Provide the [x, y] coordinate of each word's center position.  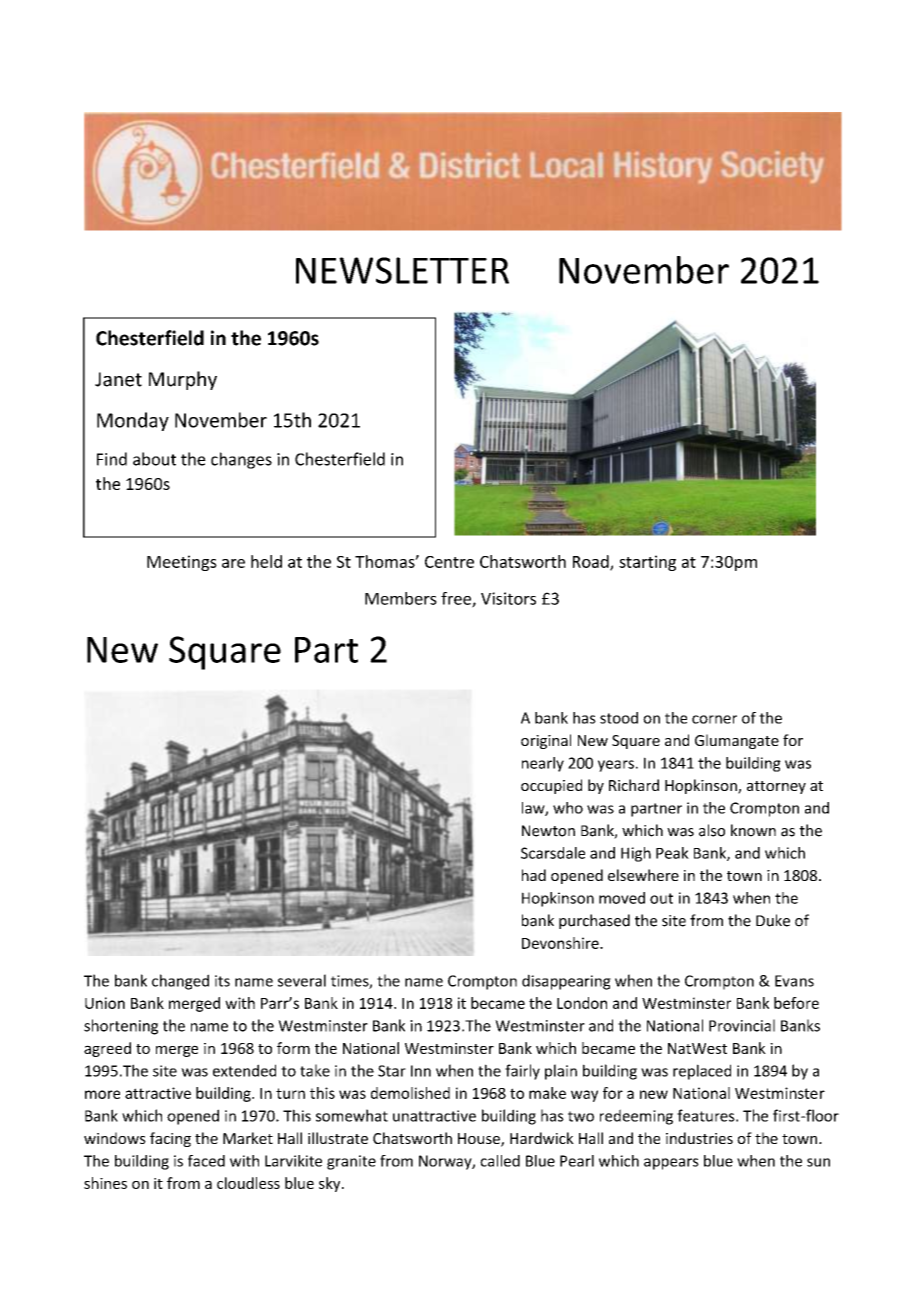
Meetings [182, 563]
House [480, 1140]
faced [206, 1161]
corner [714, 719]
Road [592, 562]
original [546, 741]
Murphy [183, 380]
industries [699, 1138]
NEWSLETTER [402, 270]
